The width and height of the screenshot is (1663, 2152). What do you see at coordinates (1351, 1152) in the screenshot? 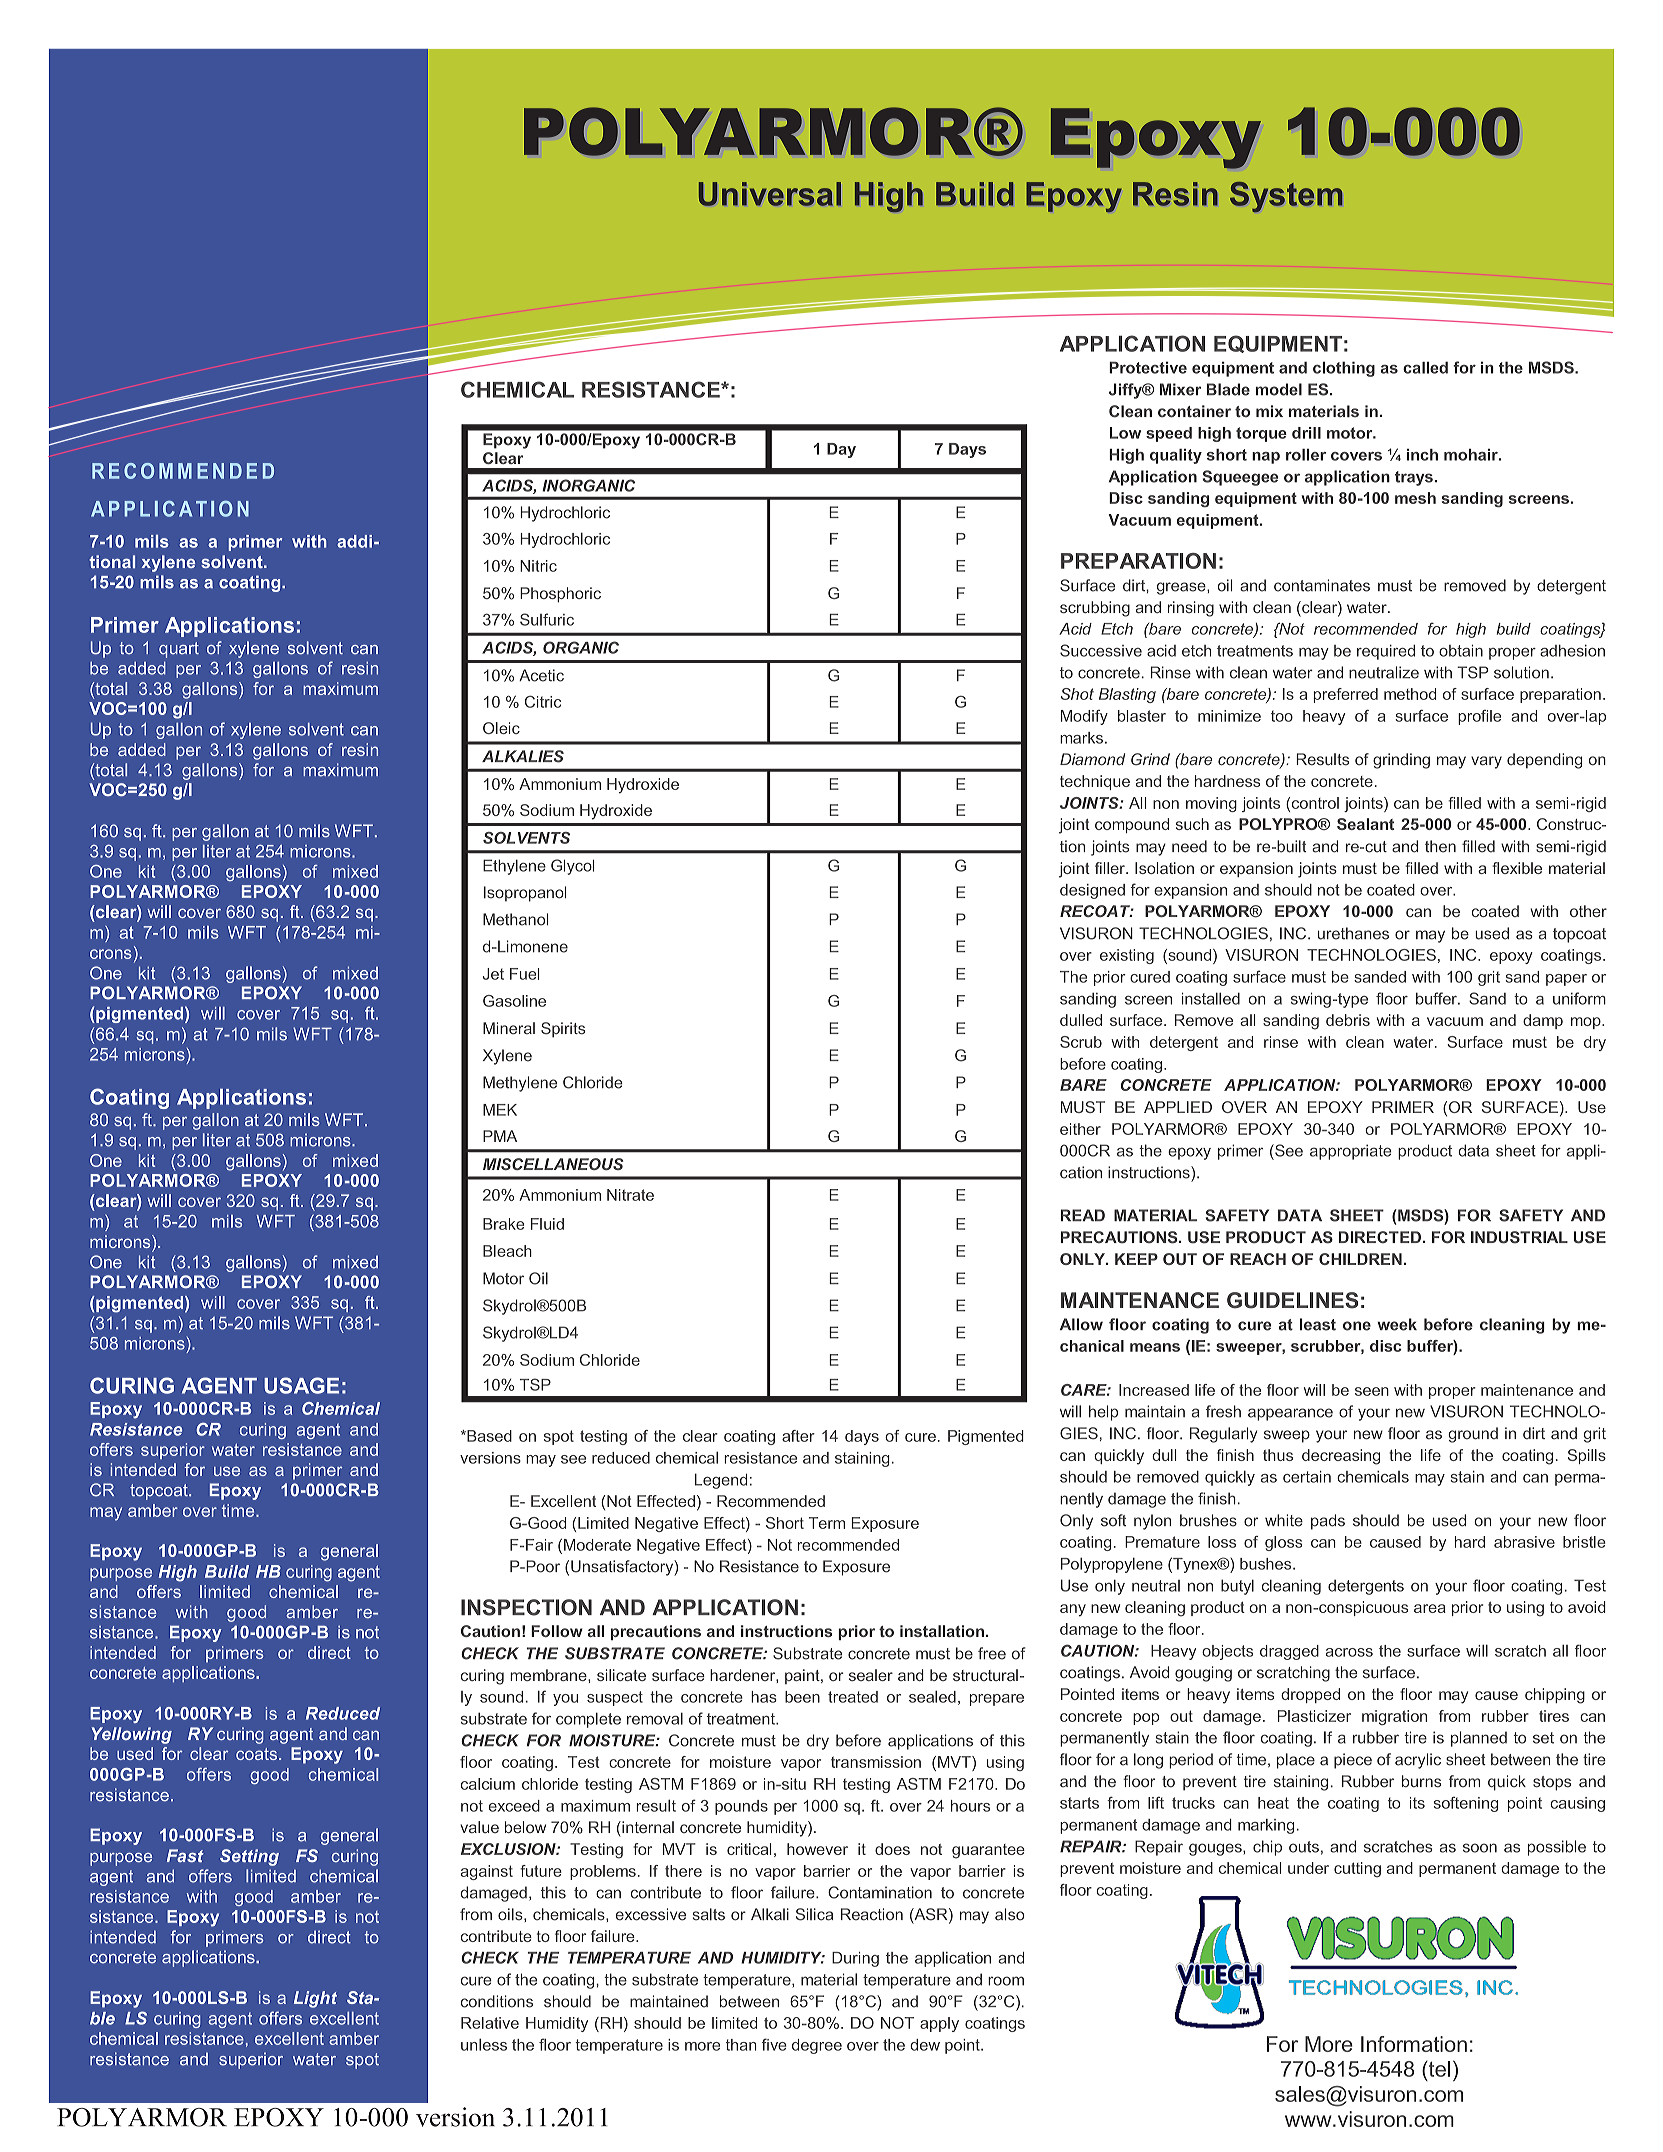
I see `appropriate` at bounding box center [1351, 1152].
